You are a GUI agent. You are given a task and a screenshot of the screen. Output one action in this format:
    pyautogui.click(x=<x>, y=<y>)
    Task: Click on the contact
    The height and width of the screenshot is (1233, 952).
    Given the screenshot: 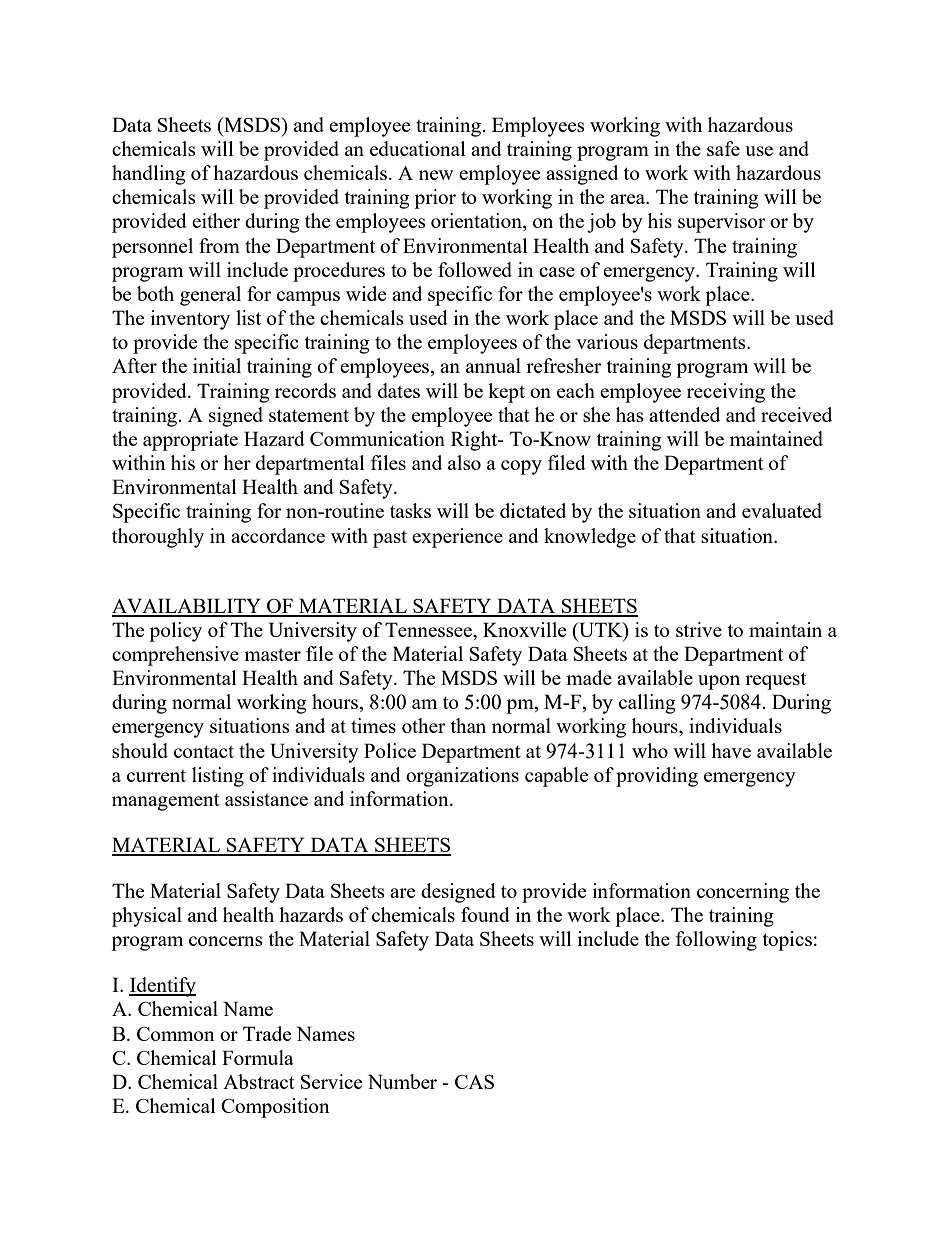 What is the action you would take?
    pyautogui.click(x=204, y=752)
